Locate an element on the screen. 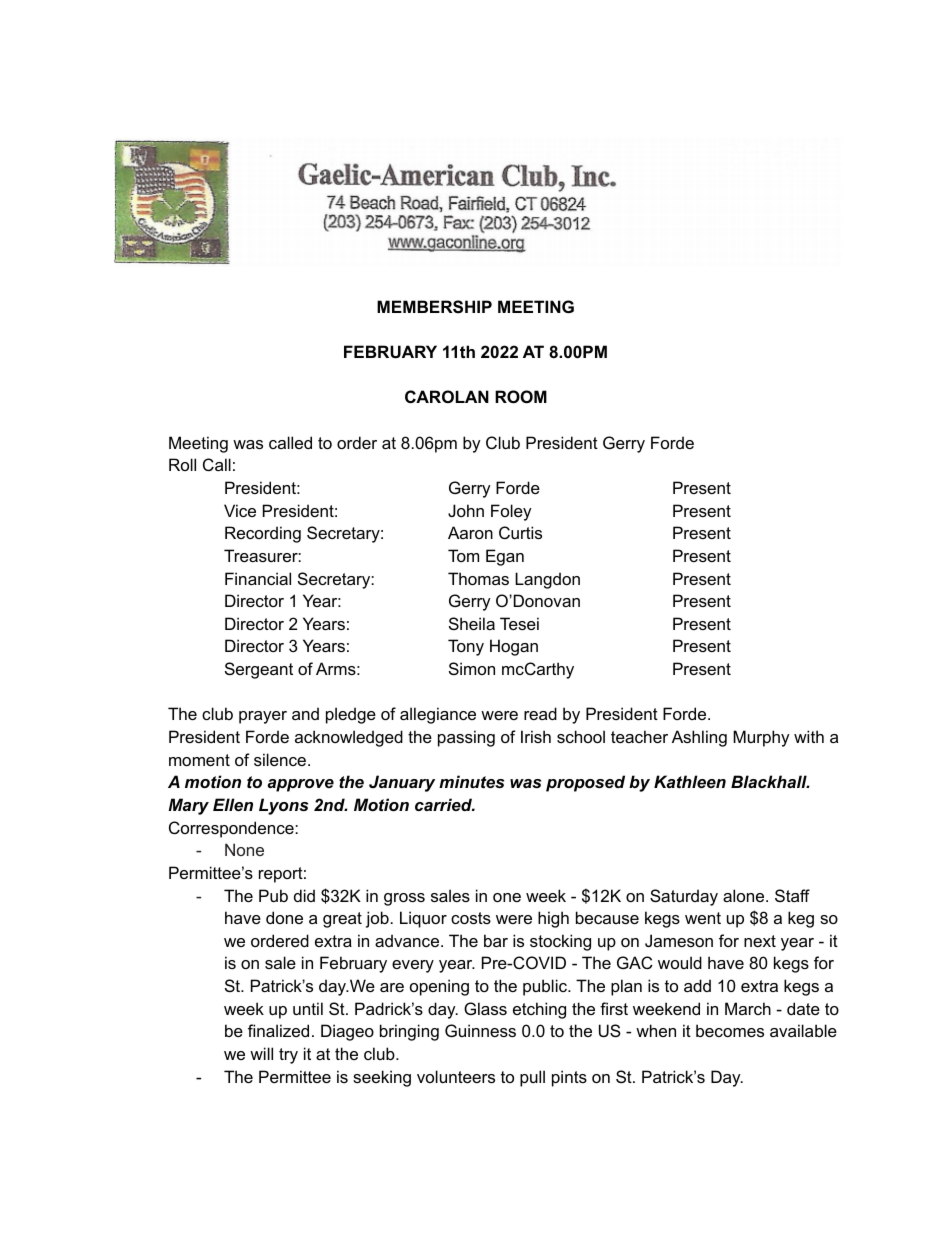  ROOM is located at coordinates (521, 396).
